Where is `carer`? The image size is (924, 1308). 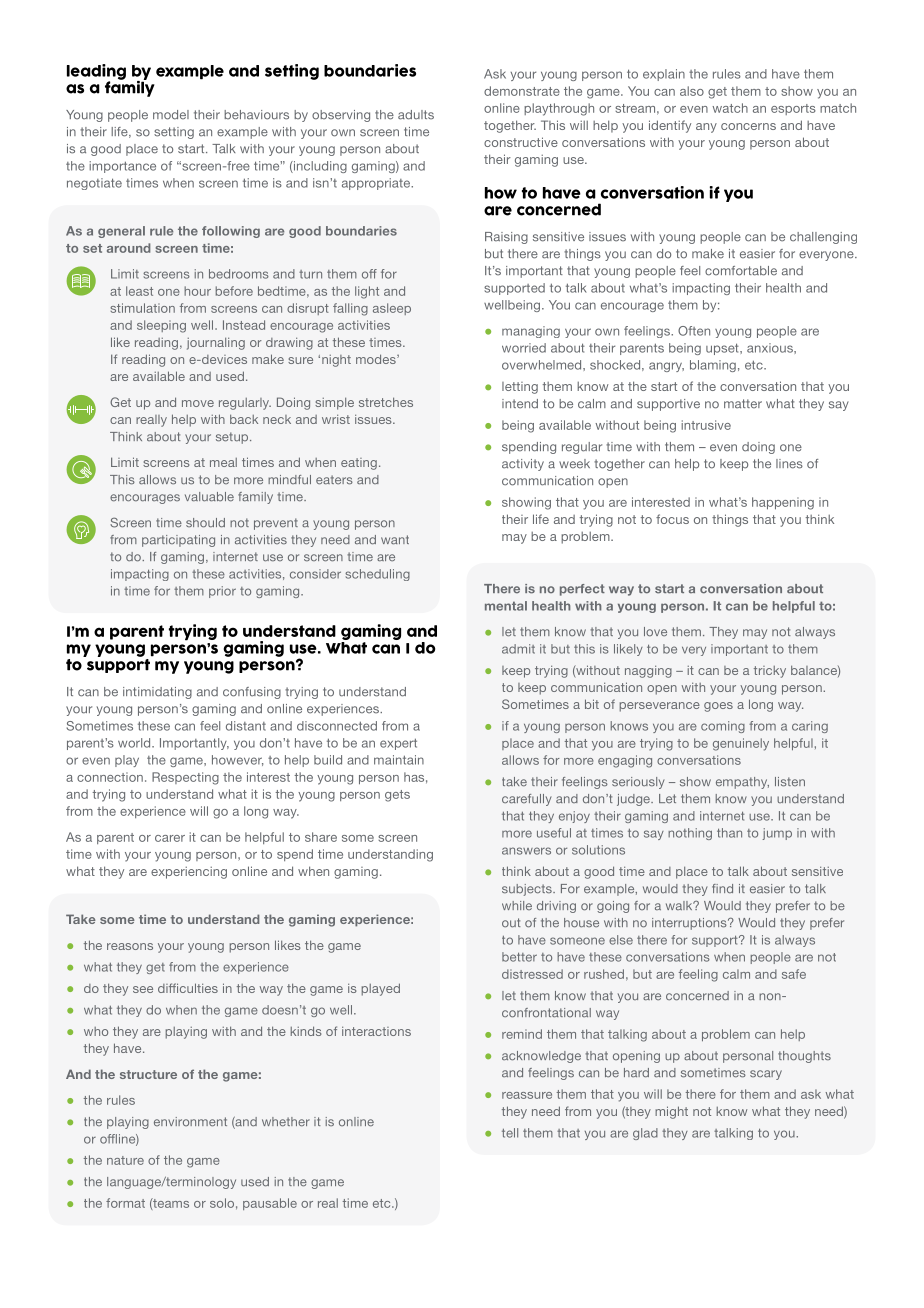 carer is located at coordinates (170, 838).
